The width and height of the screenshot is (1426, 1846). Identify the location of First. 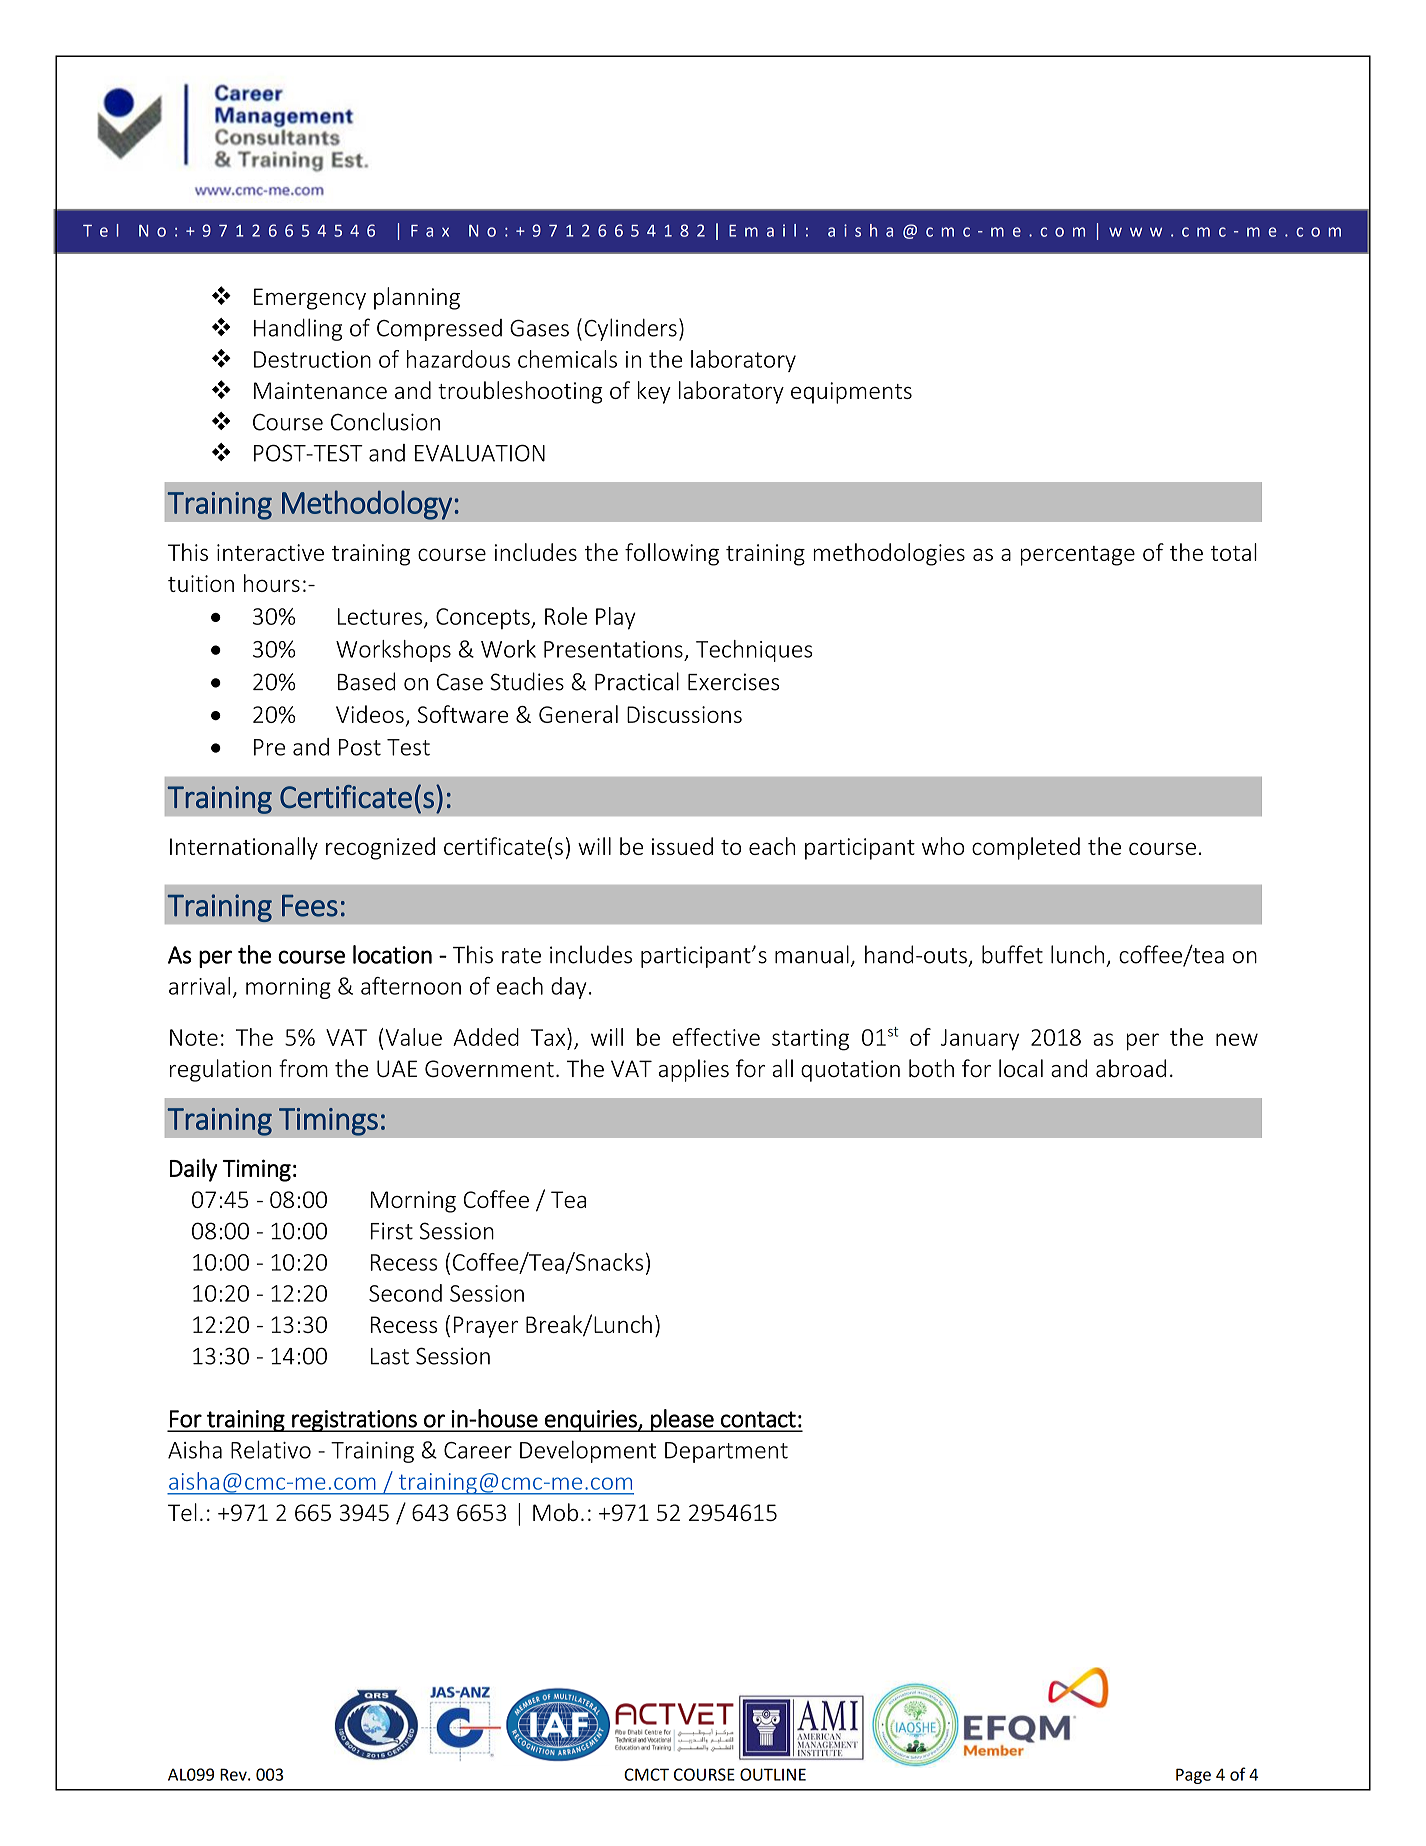
(392, 1231).
